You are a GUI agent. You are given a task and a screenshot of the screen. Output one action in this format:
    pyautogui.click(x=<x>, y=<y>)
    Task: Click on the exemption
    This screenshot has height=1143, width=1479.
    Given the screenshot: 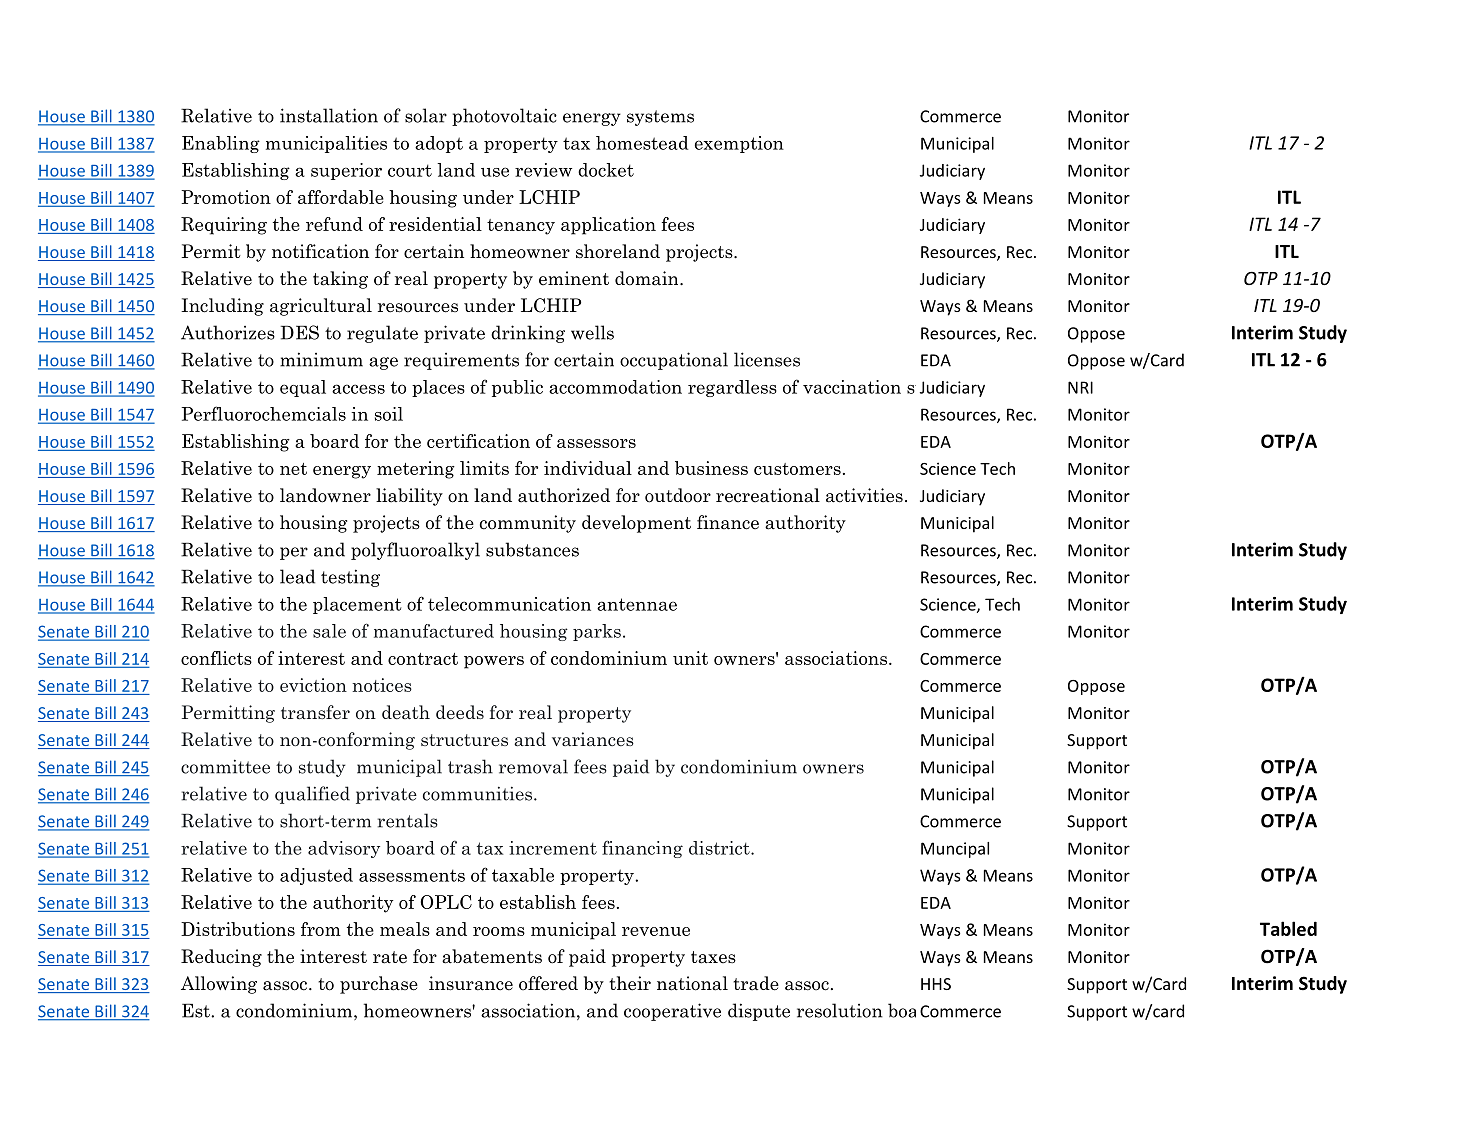 What is the action you would take?
    pyautogui.click(x=739, y=144)
